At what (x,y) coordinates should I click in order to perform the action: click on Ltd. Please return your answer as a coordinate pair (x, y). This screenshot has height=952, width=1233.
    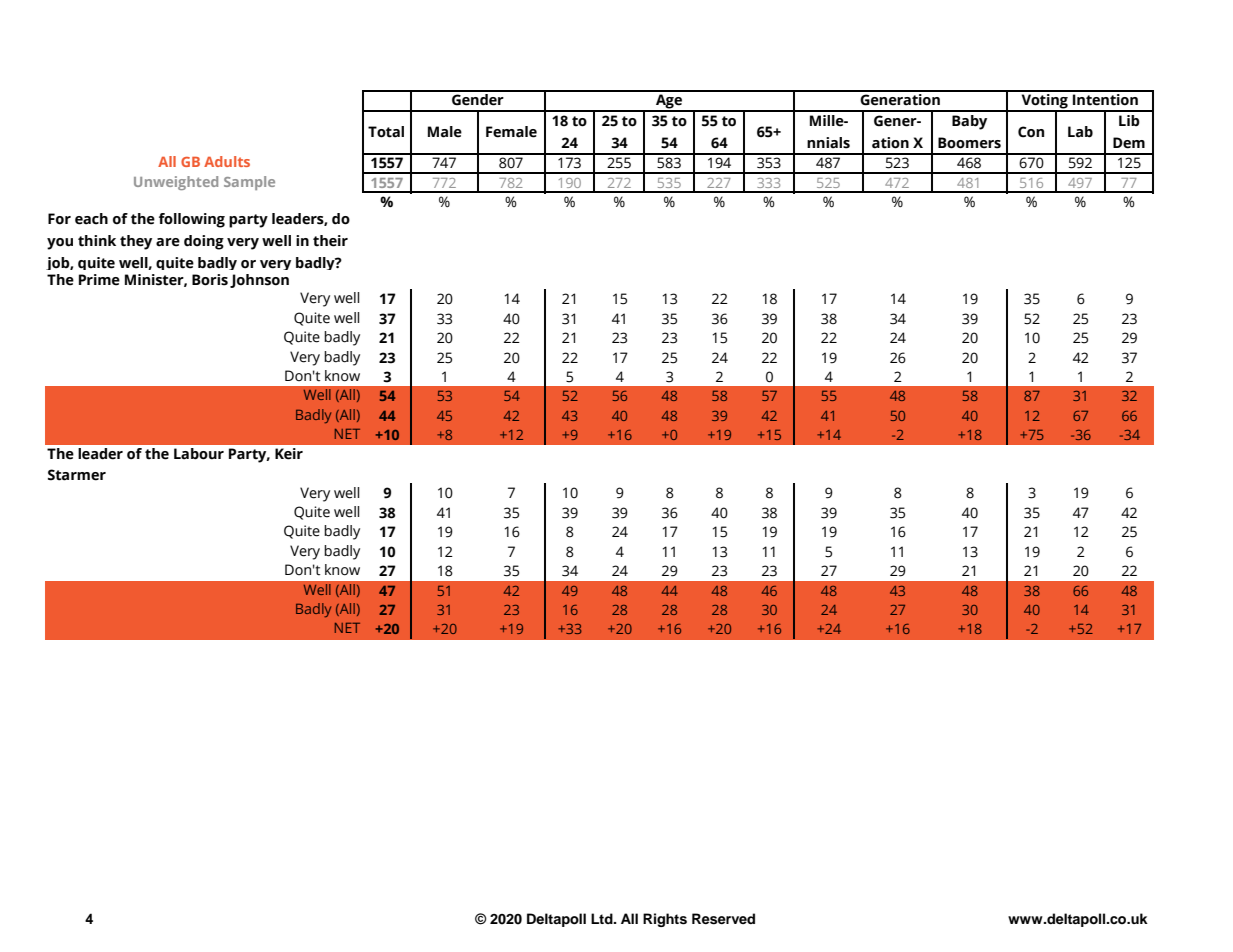
    Looking at the image, I should click on (603, 918).
